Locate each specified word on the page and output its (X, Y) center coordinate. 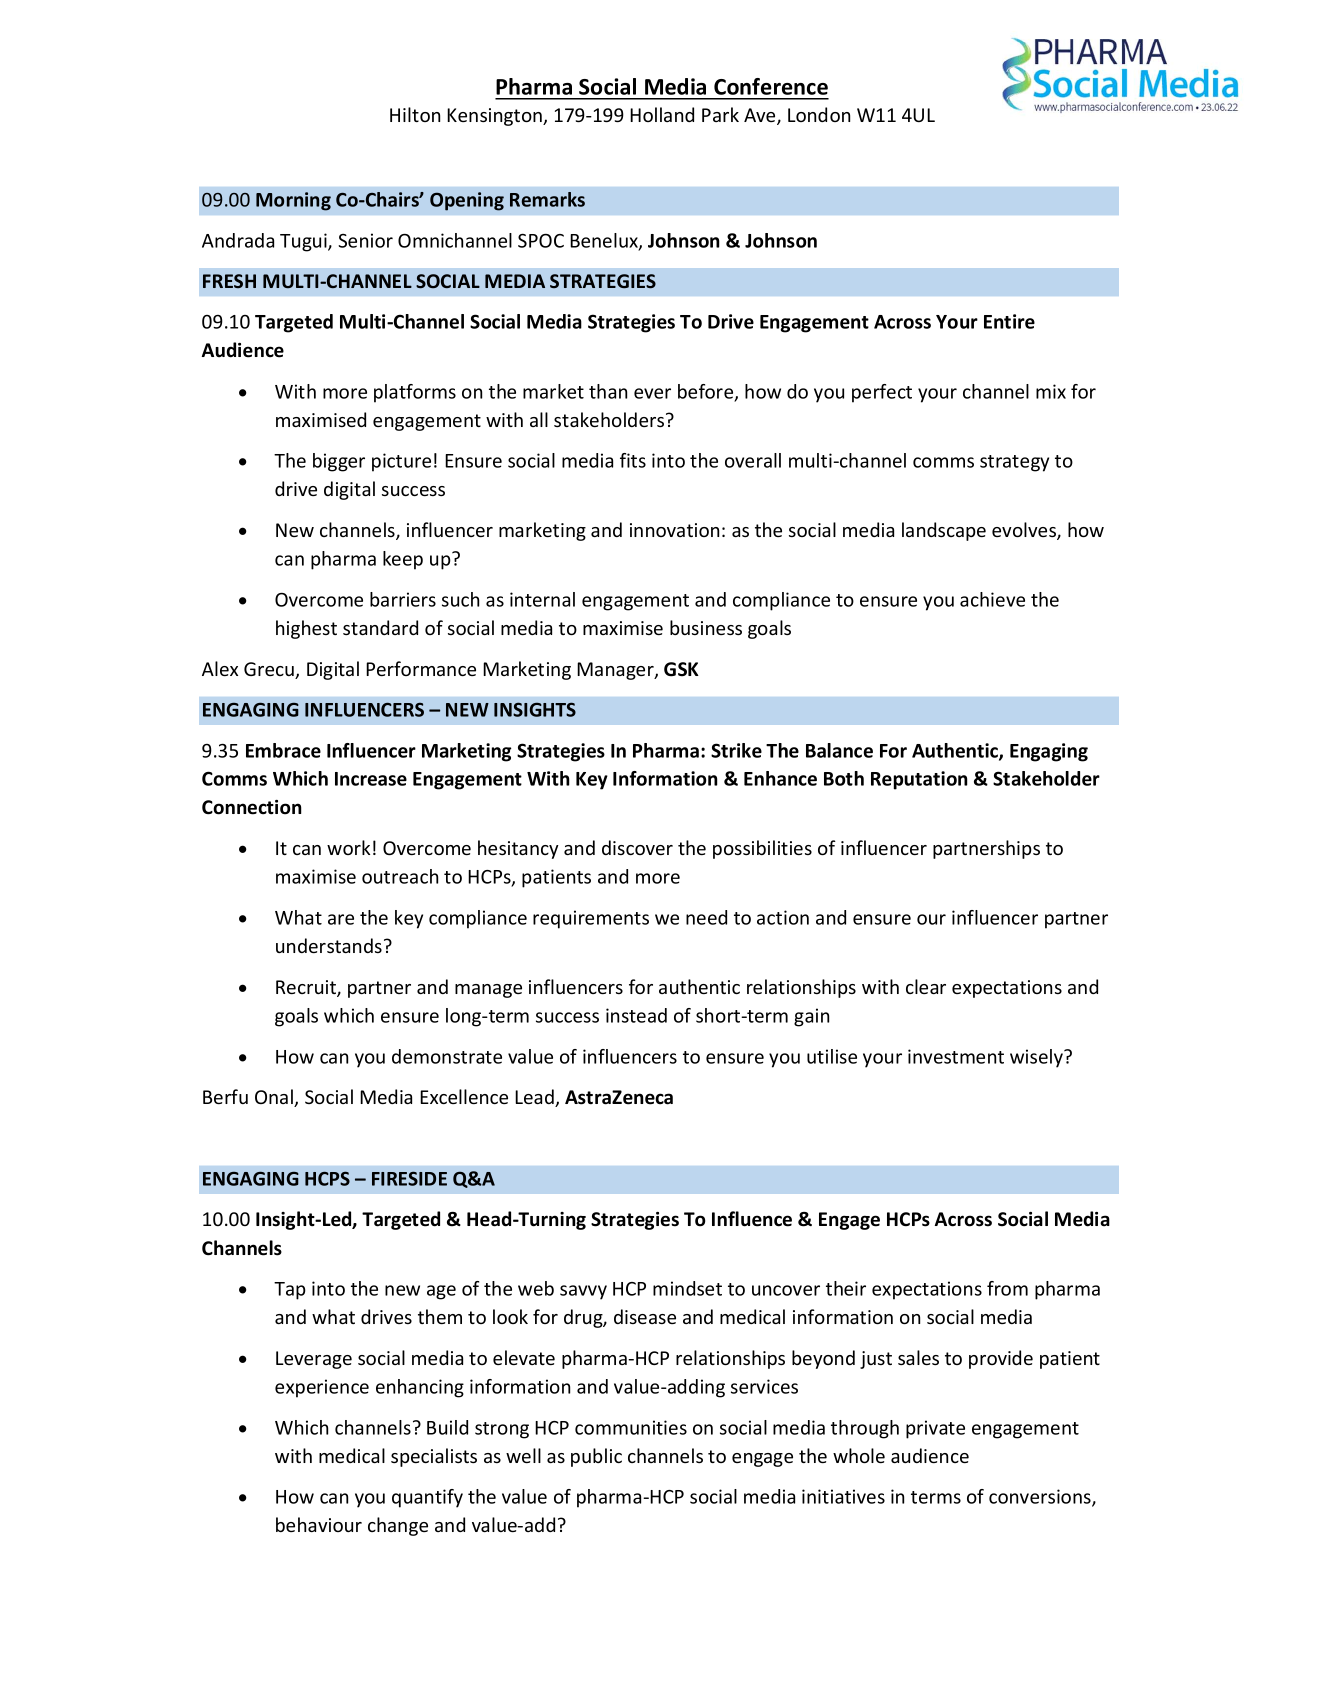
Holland (662, 114)
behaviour (319, 1524)
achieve (992, 599)
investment (956, 1056)
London (819, 114)
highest (306, 629)
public (596, 1457)
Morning (293, 201)
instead (636, 1015)
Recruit (307, 988)
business (706, 627)
